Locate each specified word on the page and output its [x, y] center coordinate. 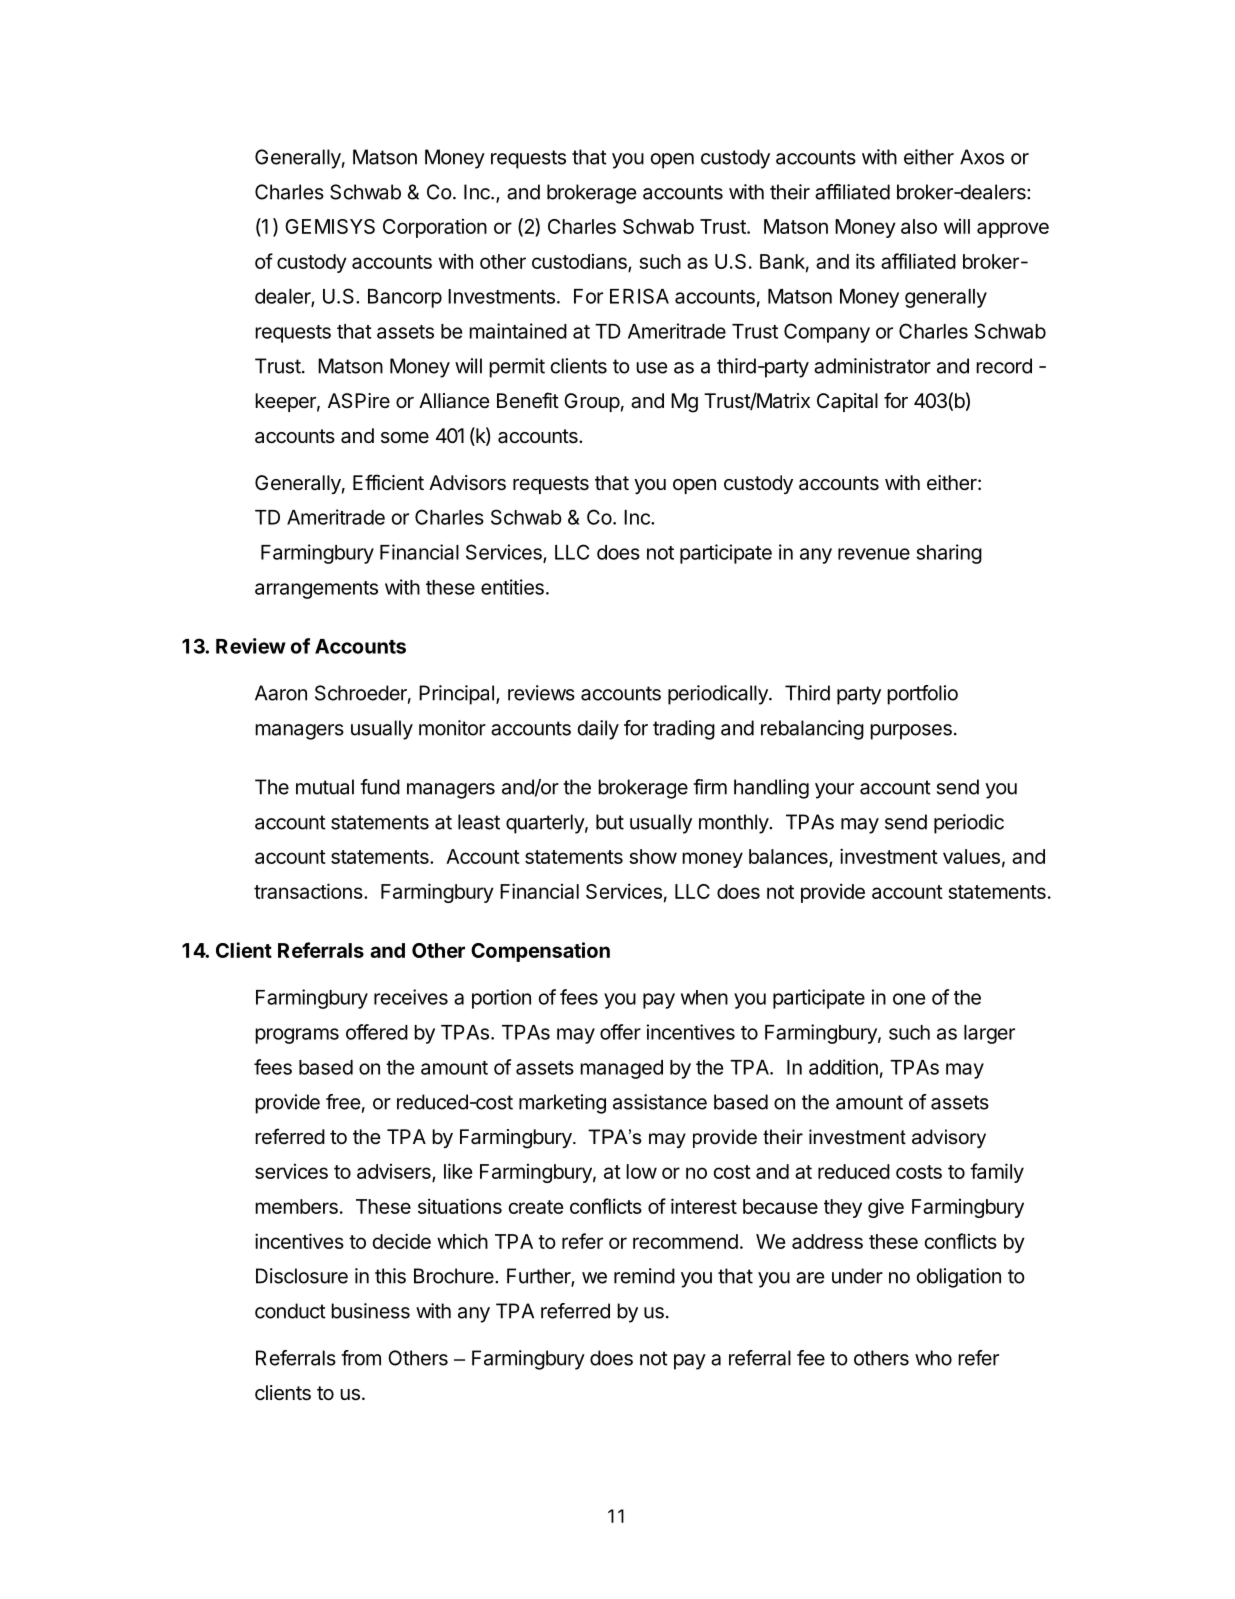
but [610, 822]
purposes [911, 732]
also [919, 226]
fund [380, 787]
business [370, 1311]
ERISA [639, 296]
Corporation [435, 228]
